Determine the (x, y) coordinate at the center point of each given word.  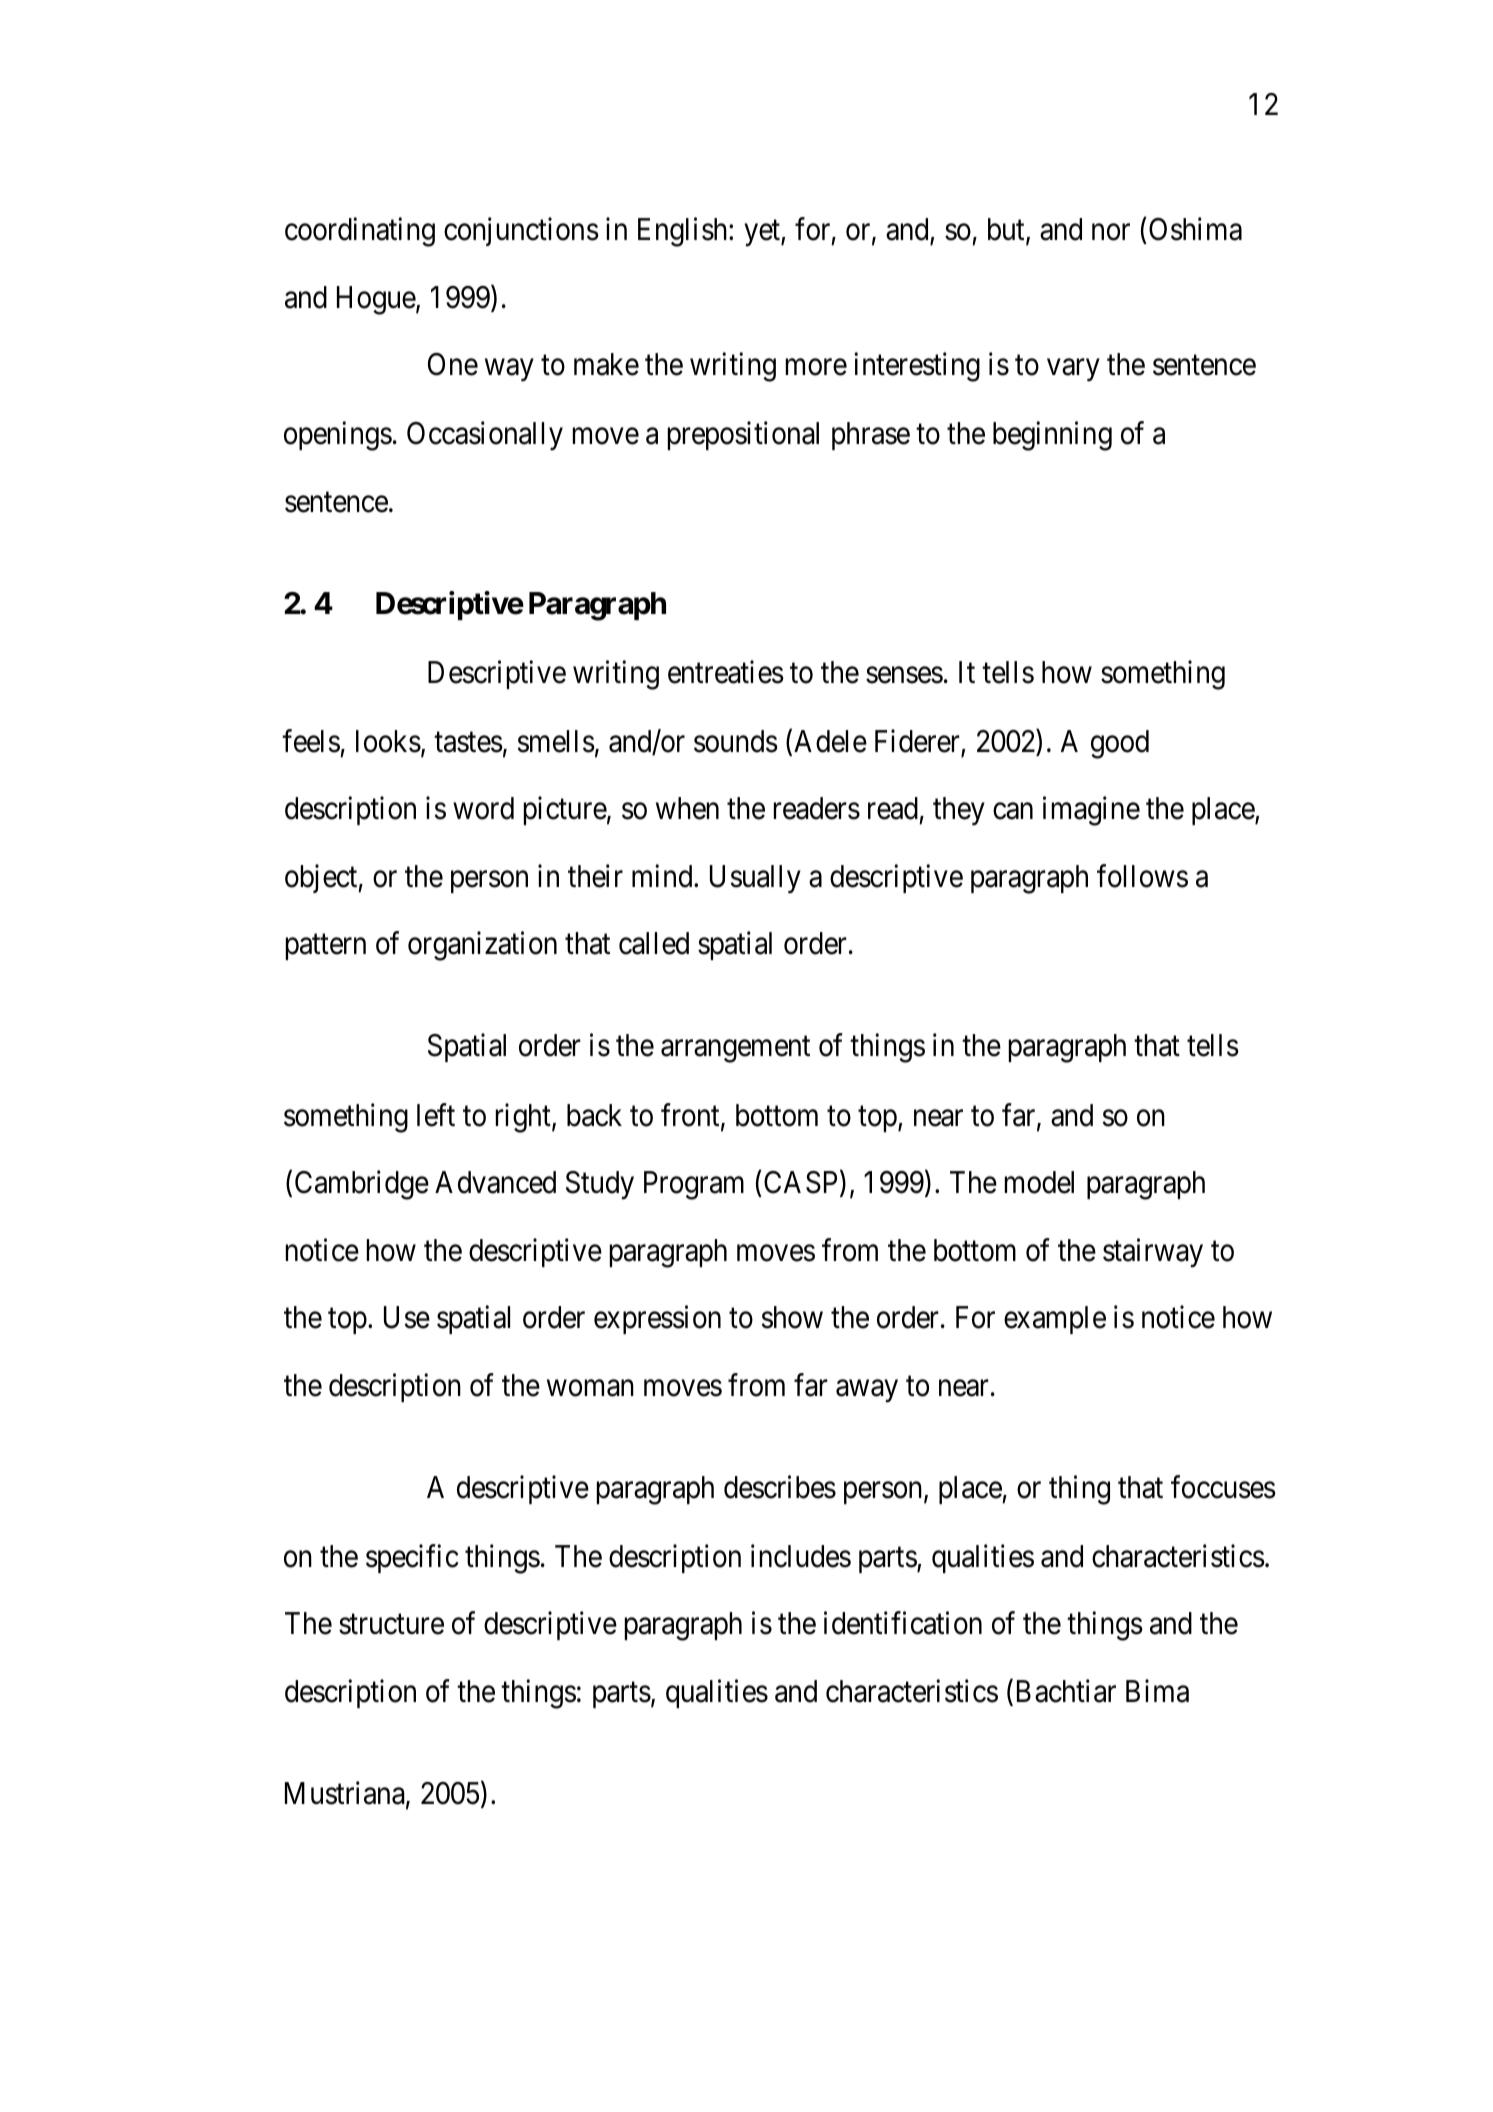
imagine (1091, 811)
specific (412, 1558)
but (1007, 231)
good (1120, 744)
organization (482, 946)
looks (388, 741)
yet (763, 234)
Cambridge (362, 1185)
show (792, 1317)
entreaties (726, 672)
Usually (755, 879)
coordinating (360, 232)
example (1055, 1320)
